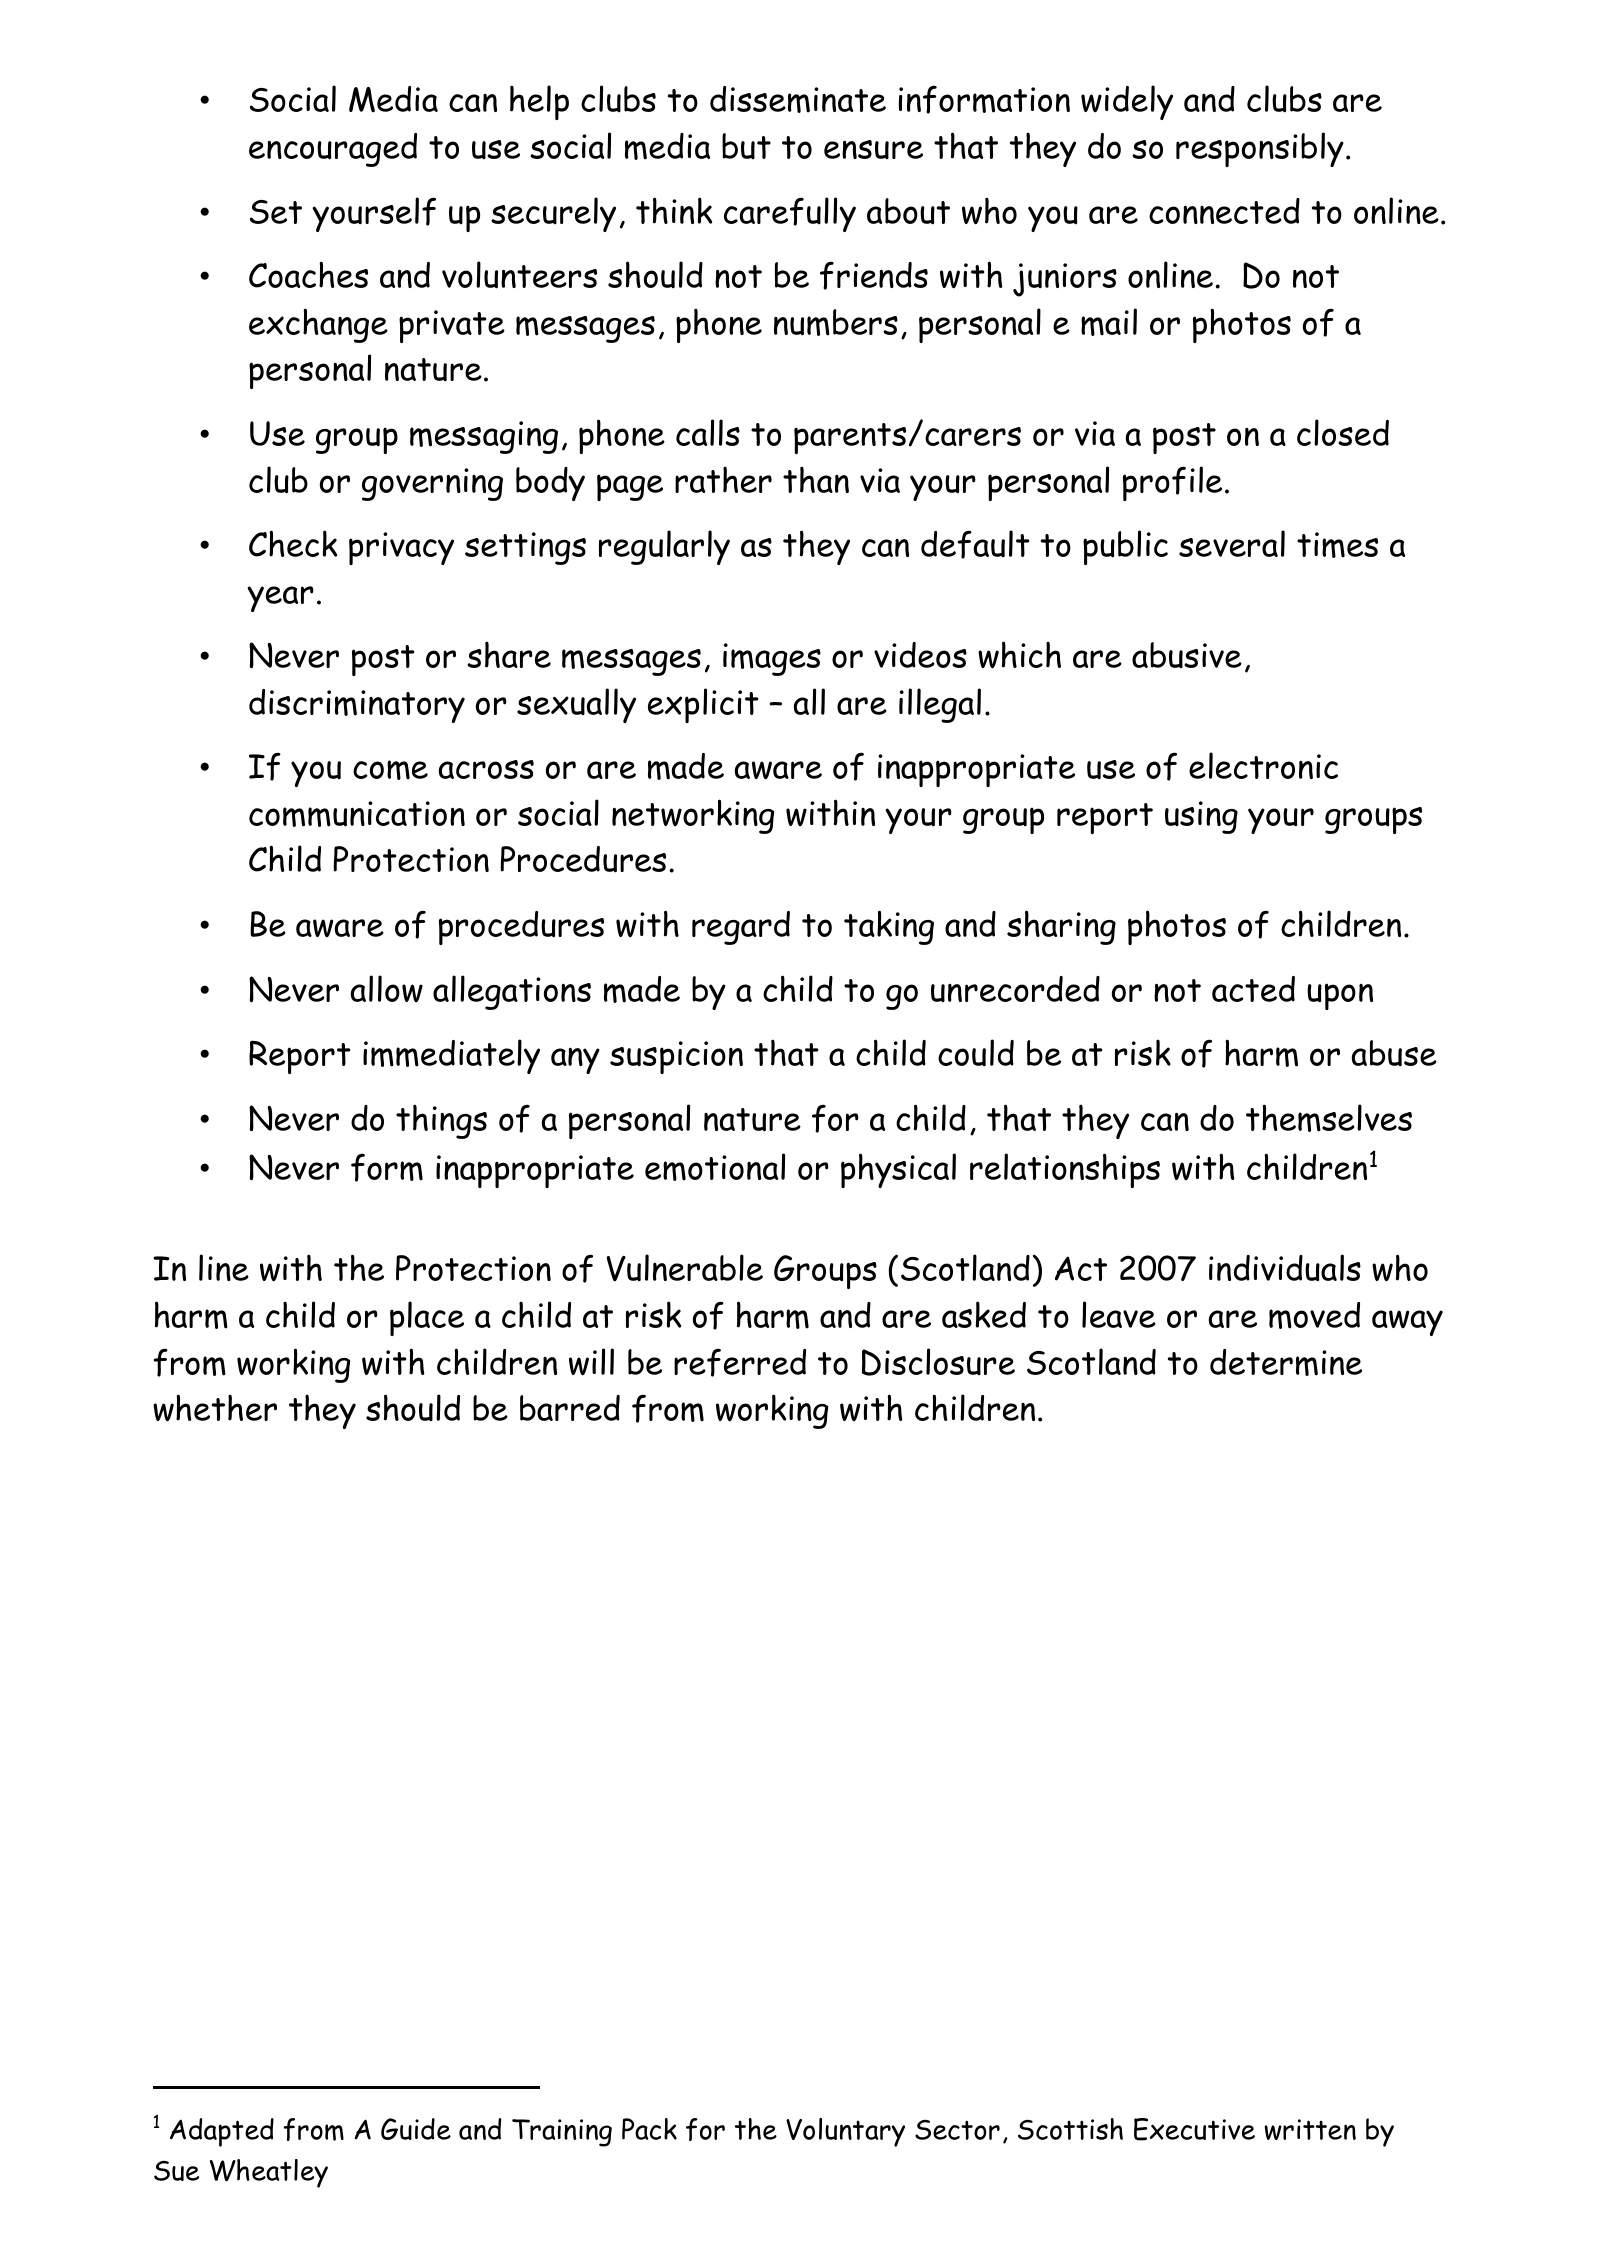 The image size is (1603, 2268). What do you see at coordinates (215, 1408) in the page?
I see `whether` at bounding box center [215, 1408].
